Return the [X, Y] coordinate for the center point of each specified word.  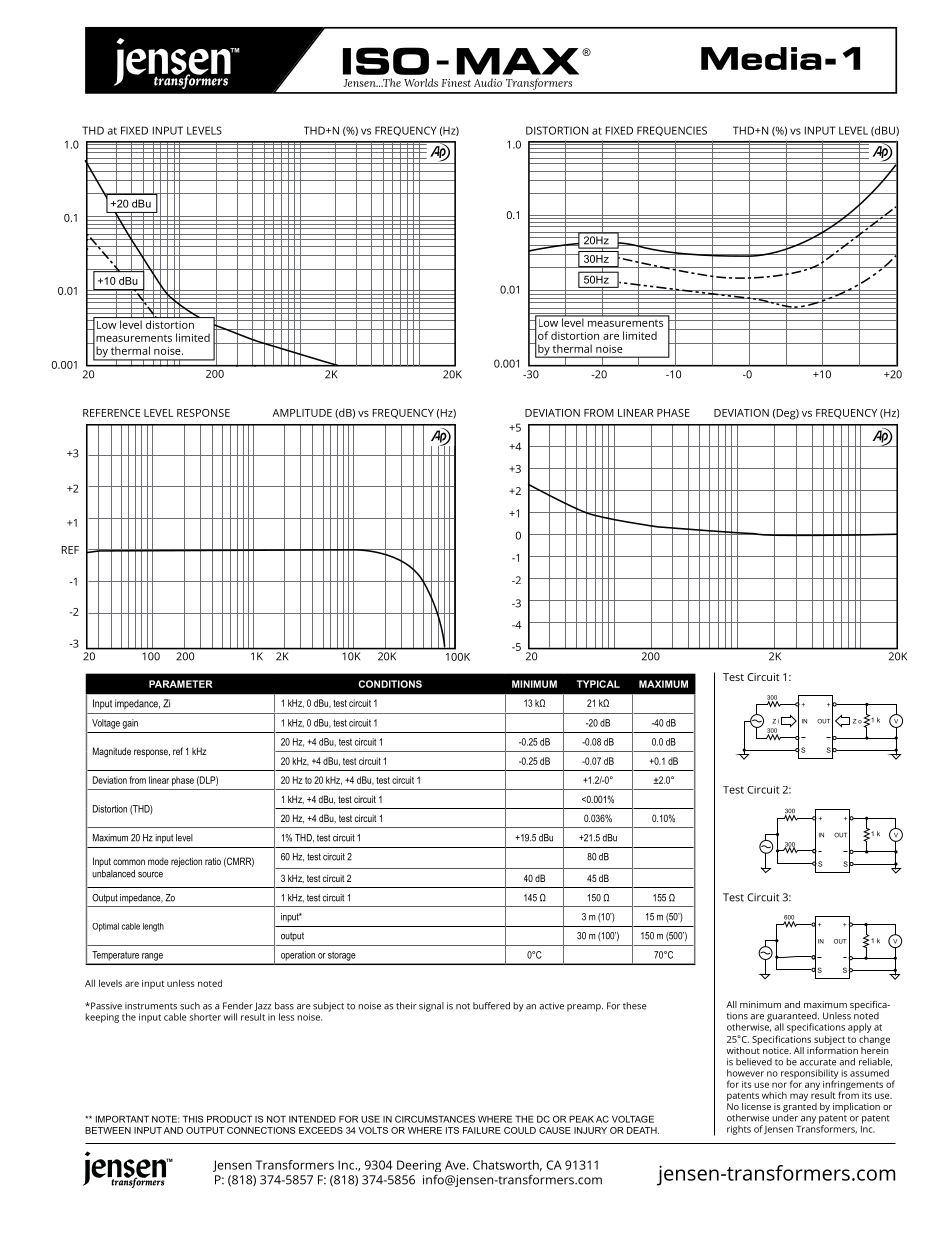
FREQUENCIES [672, 131]
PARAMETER [181, 684]
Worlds [421, 82]
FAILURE [482, 1130]
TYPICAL [598, 684]
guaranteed [793, 1018]
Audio [488, 82]
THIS [193, 1119]
